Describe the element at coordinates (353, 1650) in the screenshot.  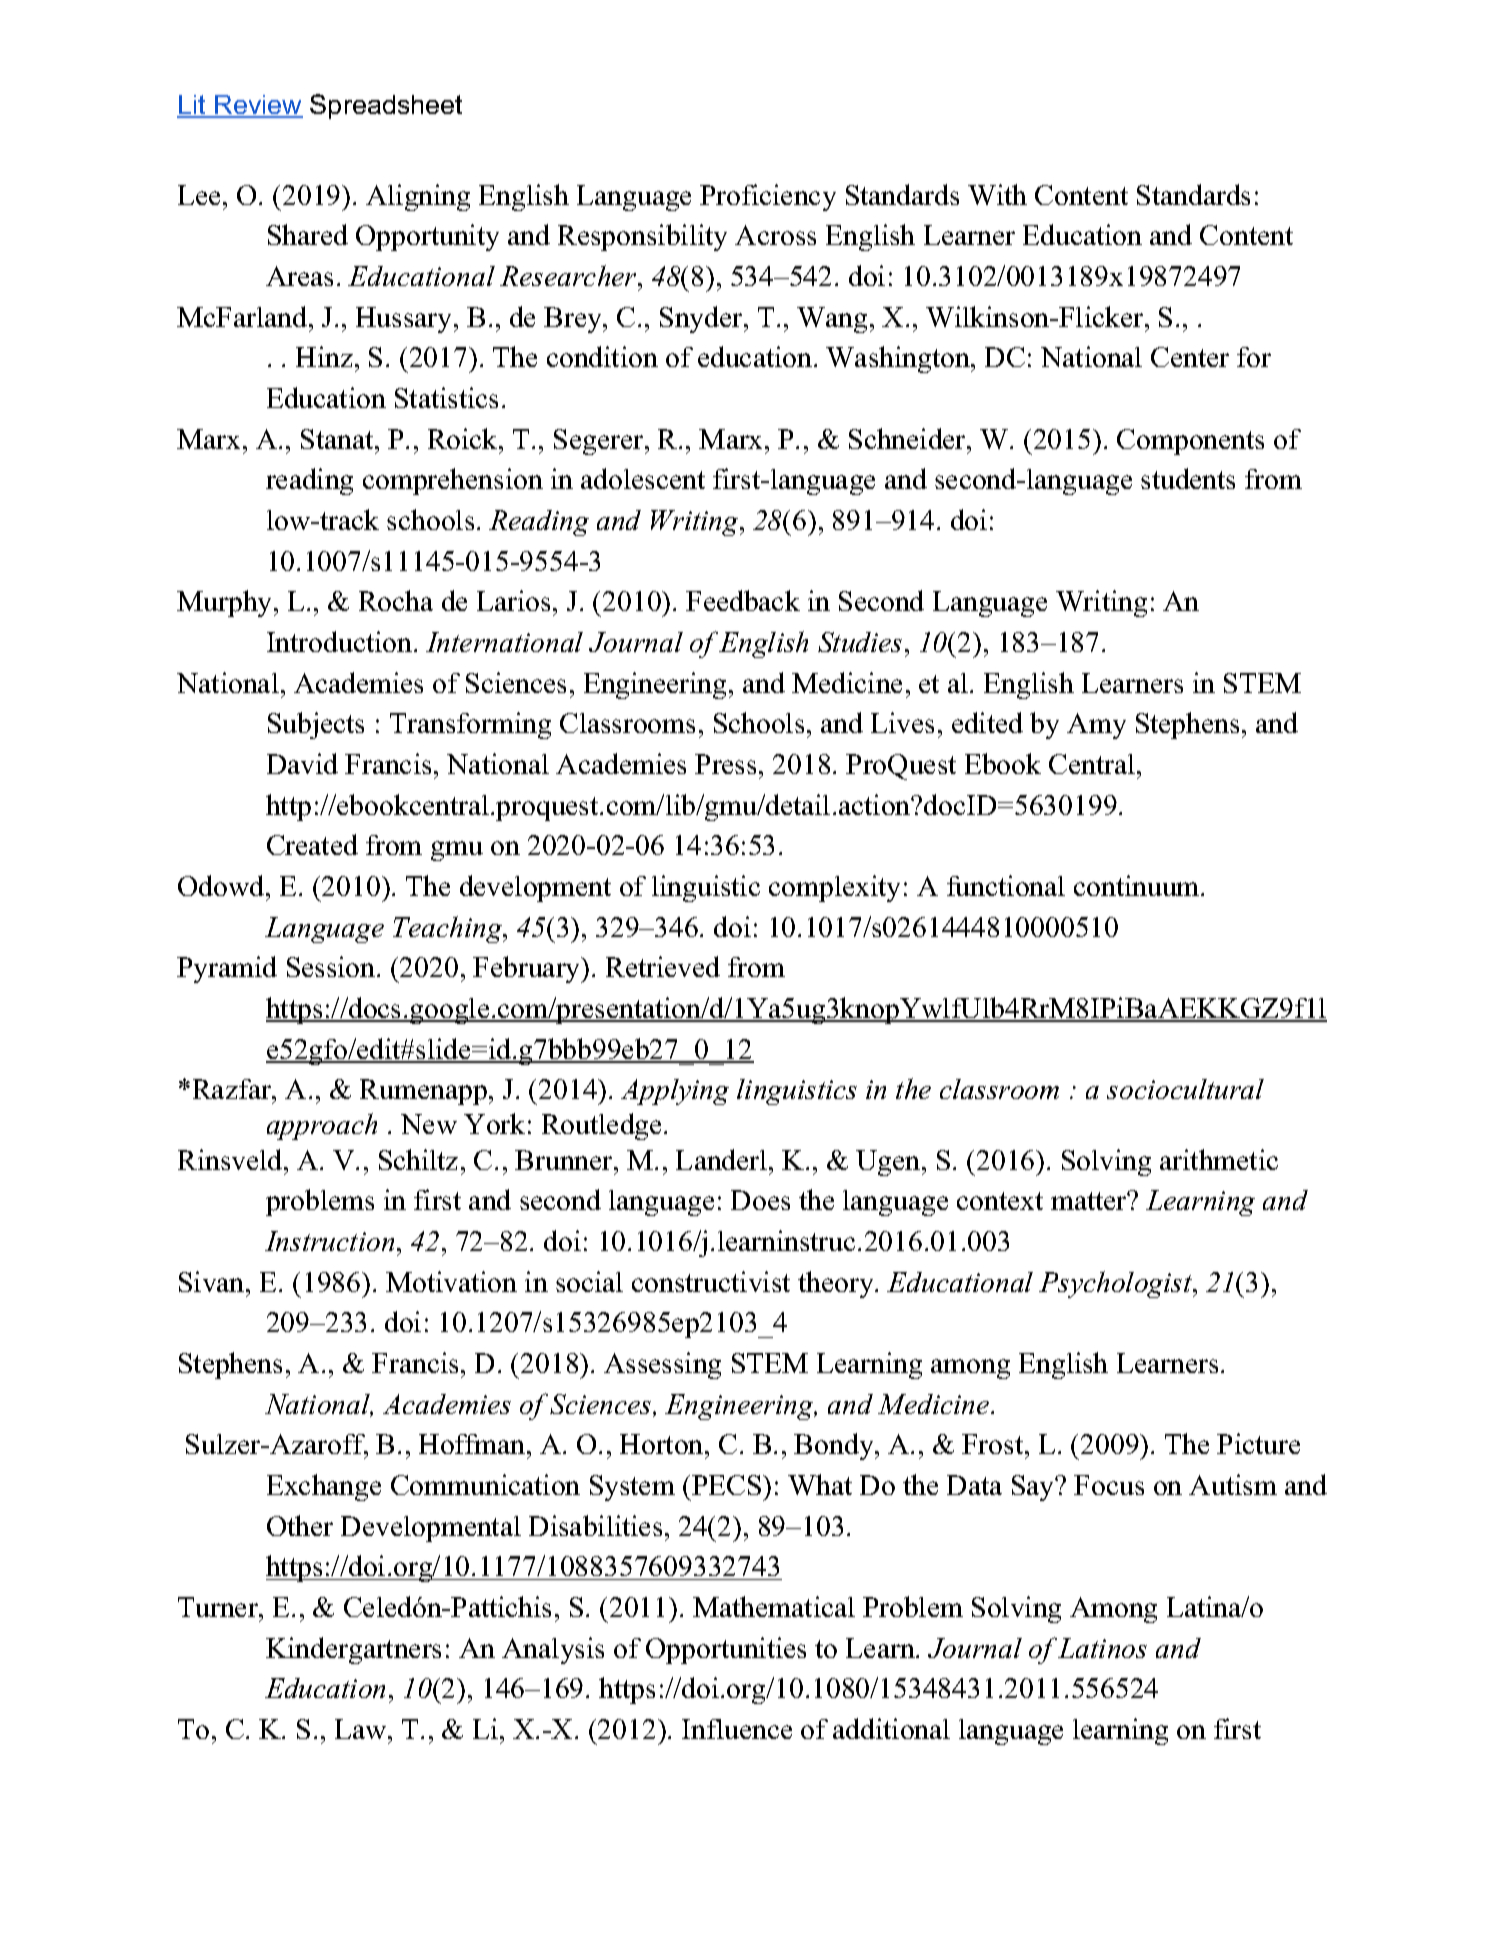
I see `Kindergartners` at that location.
